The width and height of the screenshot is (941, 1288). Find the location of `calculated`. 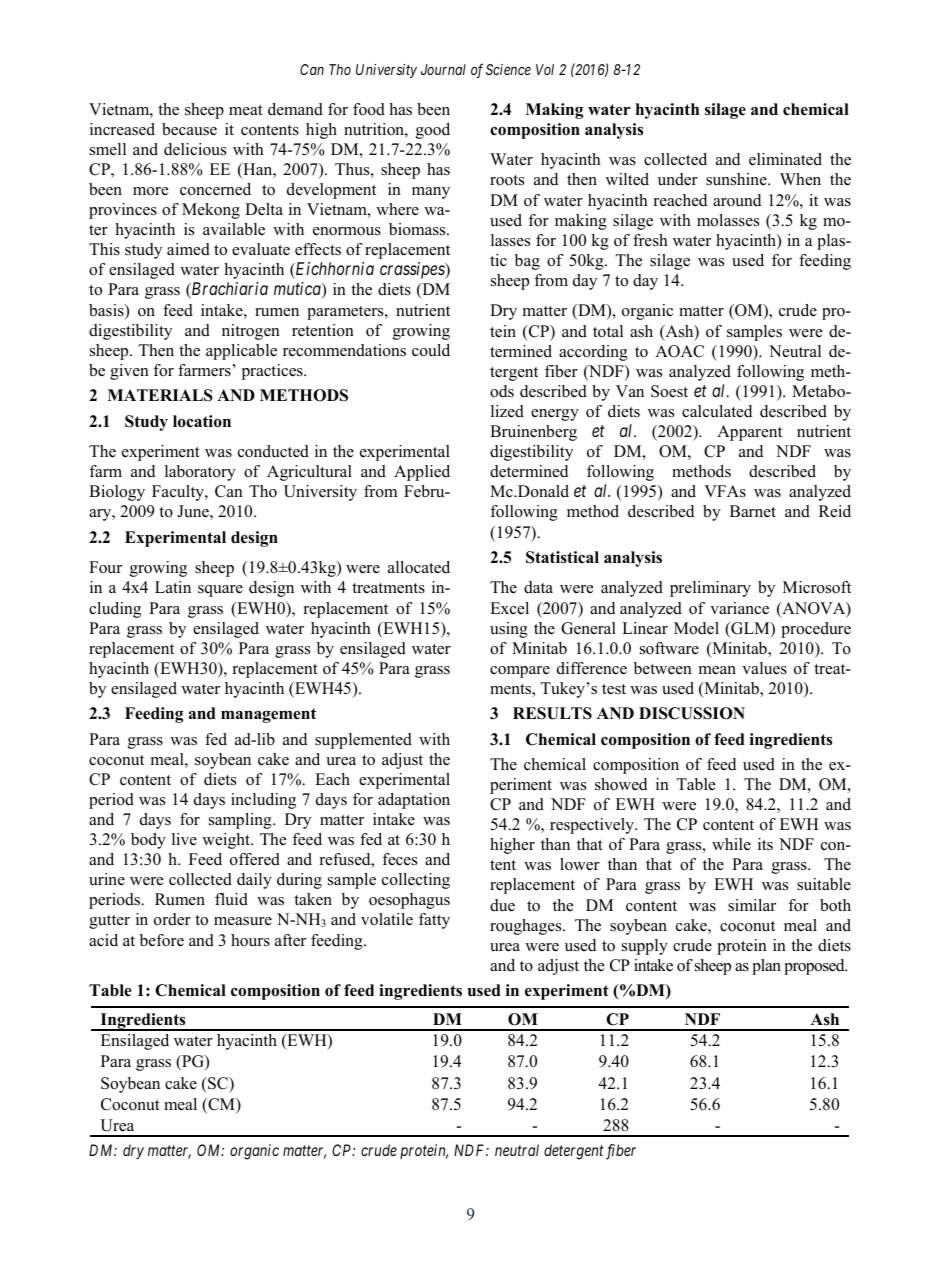

calculated is located at coordinates (717, 411).
